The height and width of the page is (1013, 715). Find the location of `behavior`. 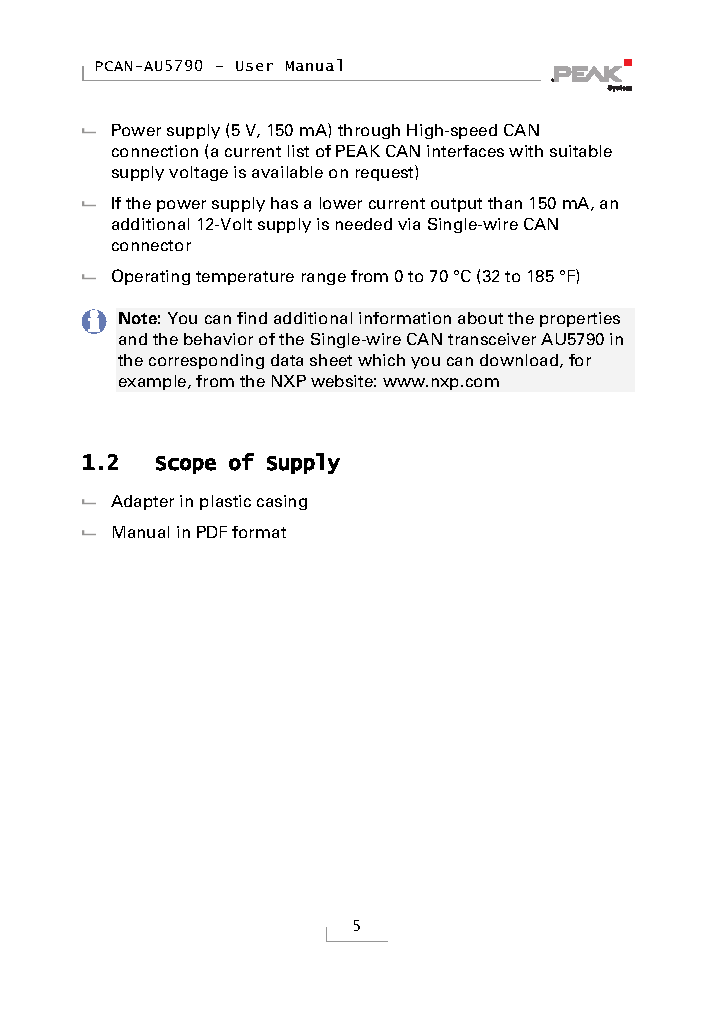

behavior is located at coordinates (218, 339).
